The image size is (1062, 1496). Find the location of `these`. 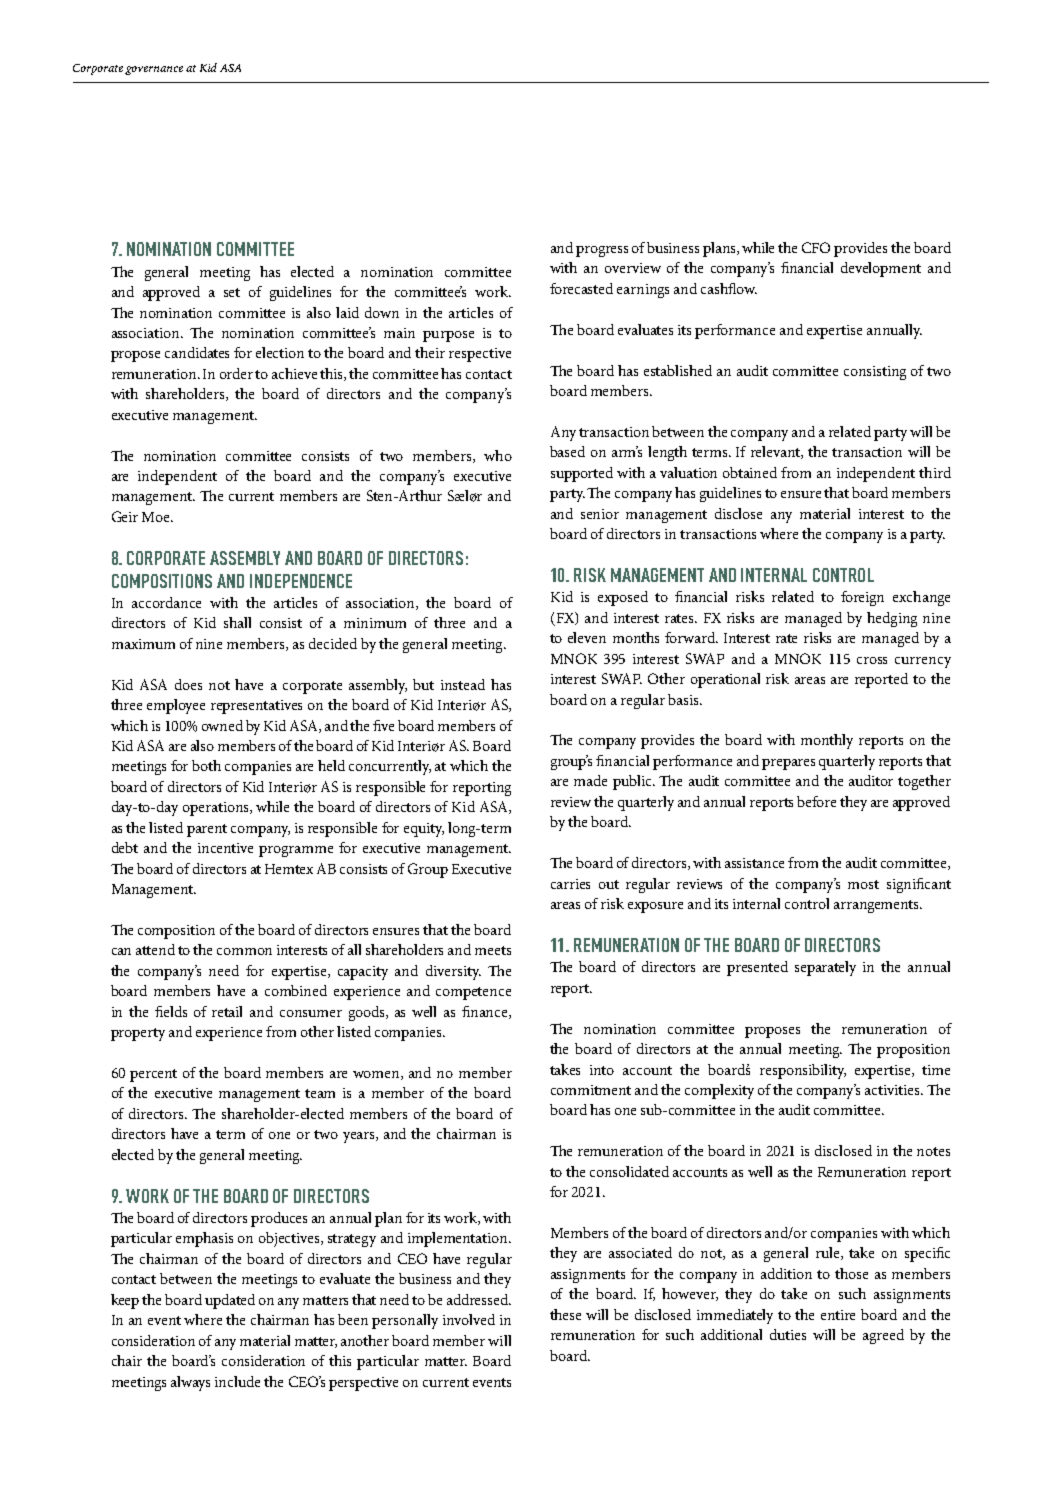

these is located at coordinates (565, 1314).
